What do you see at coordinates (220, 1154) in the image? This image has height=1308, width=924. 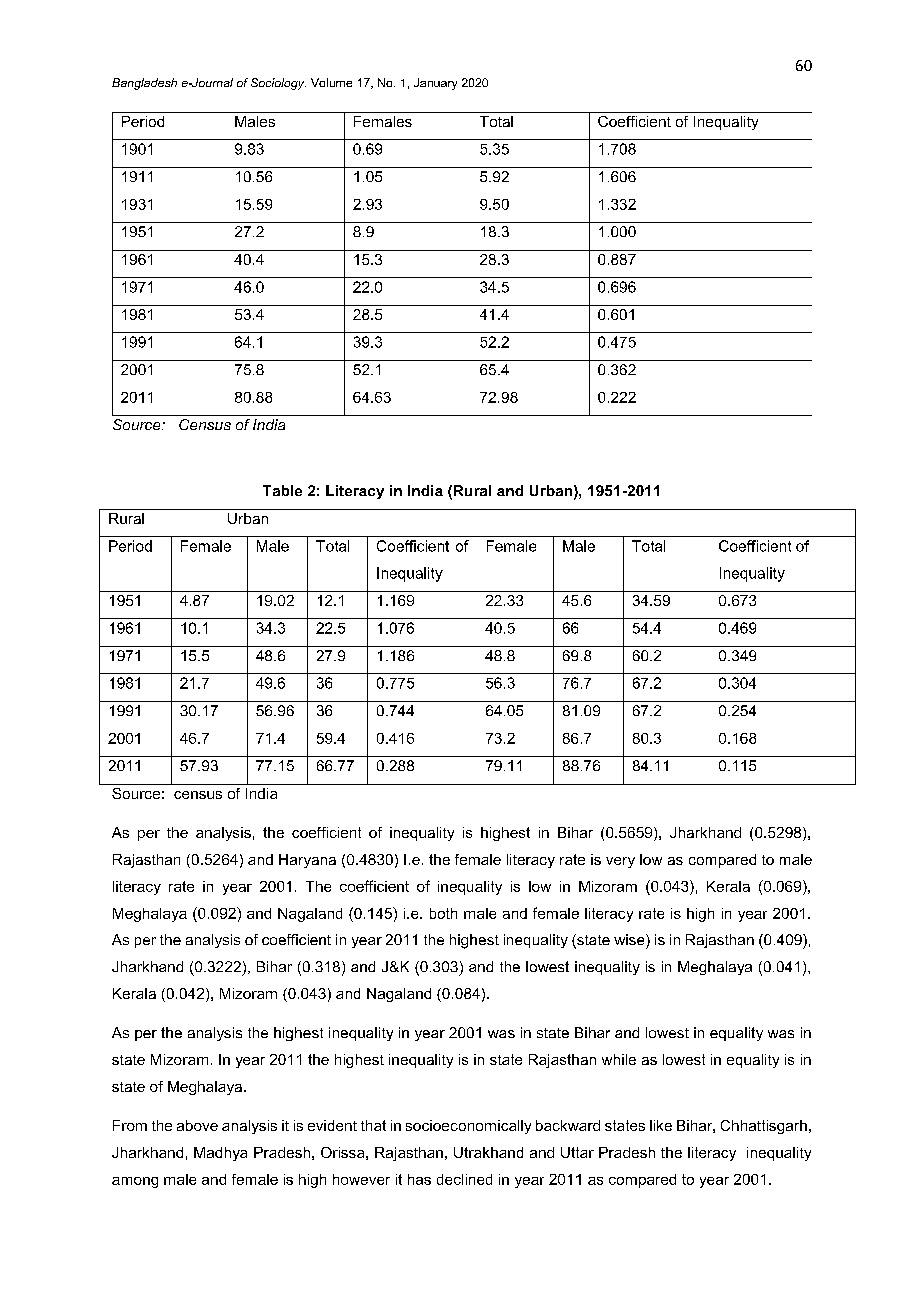 I see `Madhya` at bounding box center [220, 1154].
